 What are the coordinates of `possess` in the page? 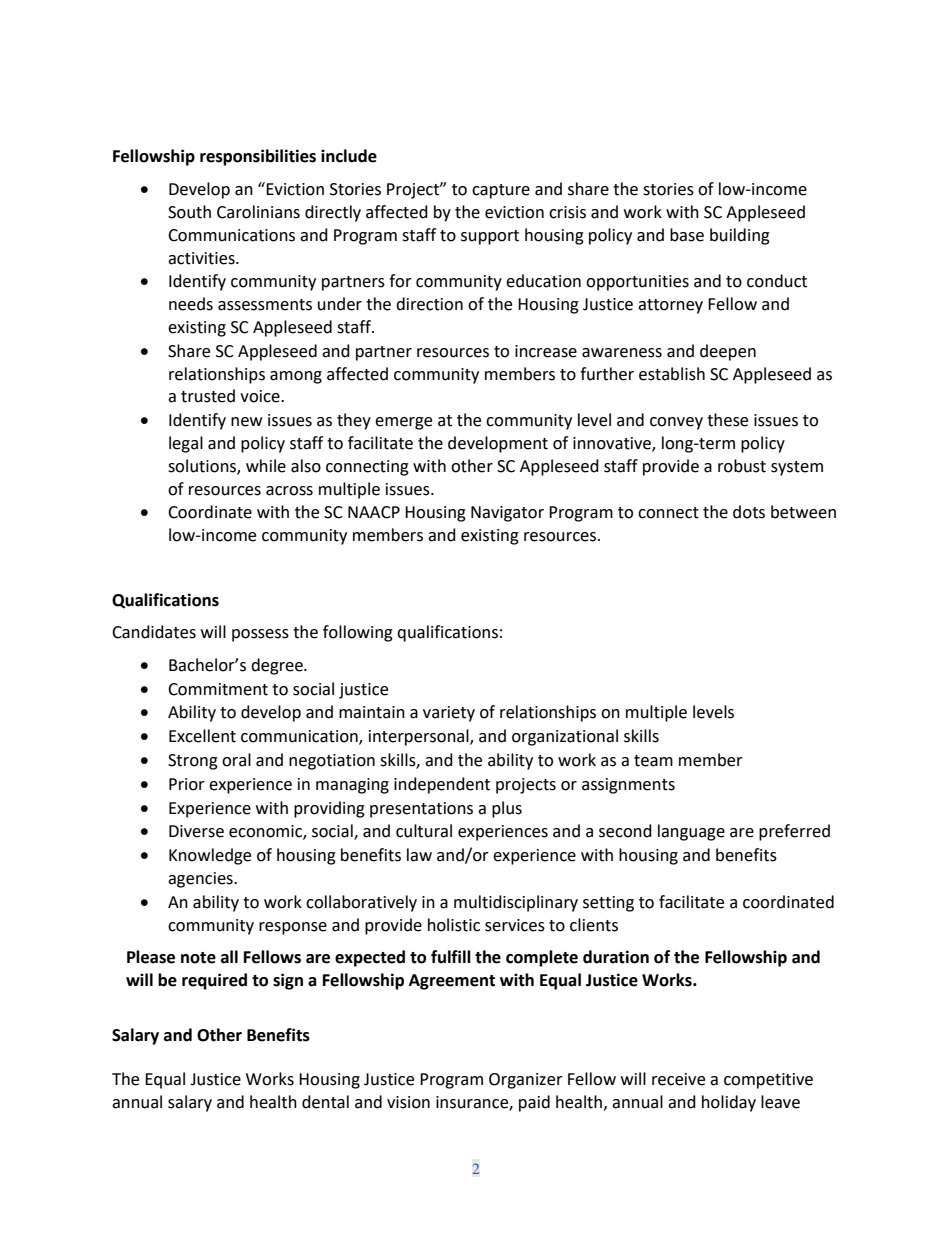 It's located at (260, 635).
